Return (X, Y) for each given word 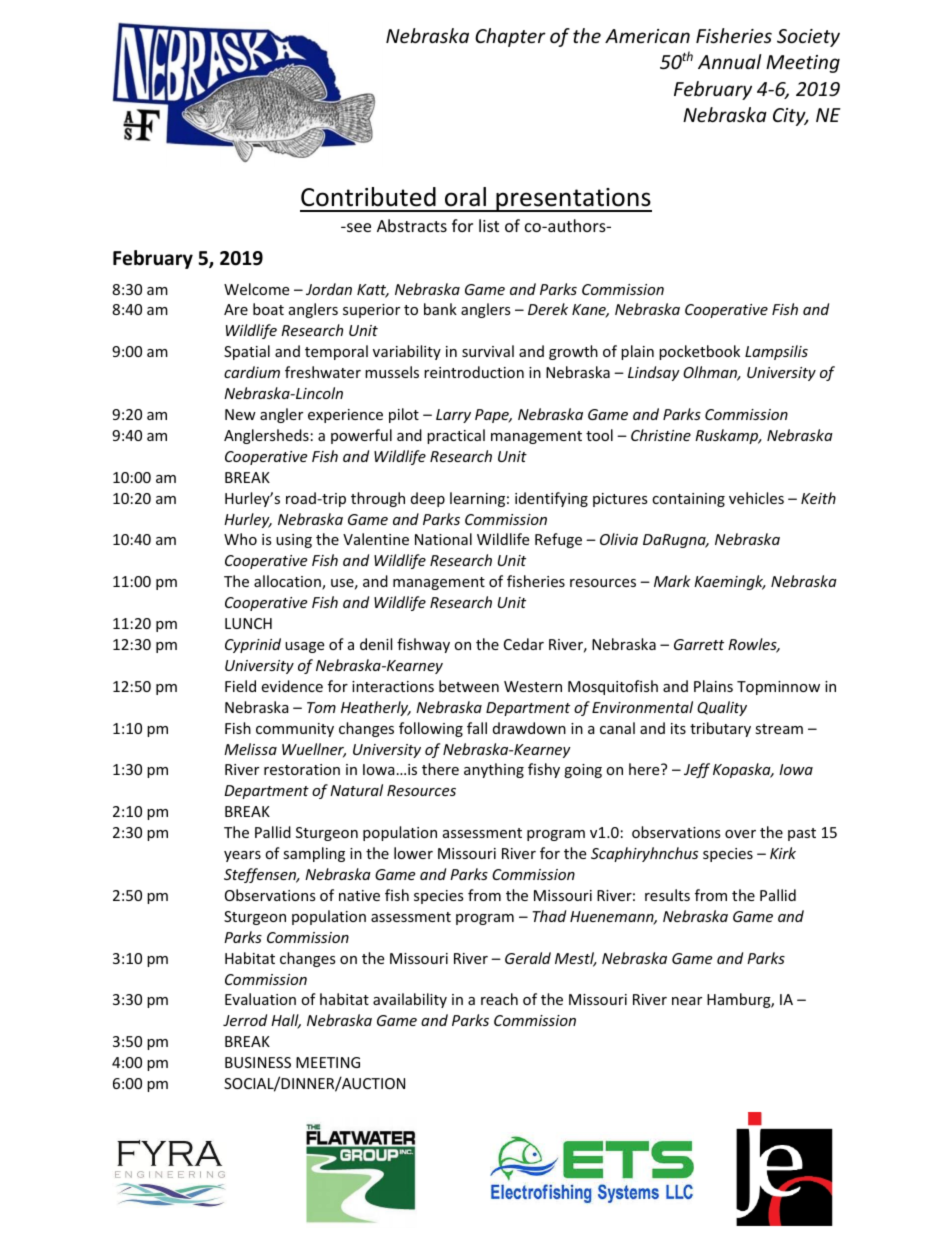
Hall (286, 1021)
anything (494, 770)
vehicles (756, 498)
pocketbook (699, 352)
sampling (314, 854)
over (740, 834)
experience (345, 416)
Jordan (329, 289)
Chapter (510, 37)
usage (304, 647)
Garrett (699, 644)
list (489, 225)
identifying (551, 499)
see (358, 227)
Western (533, 686)
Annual (730, 61)
